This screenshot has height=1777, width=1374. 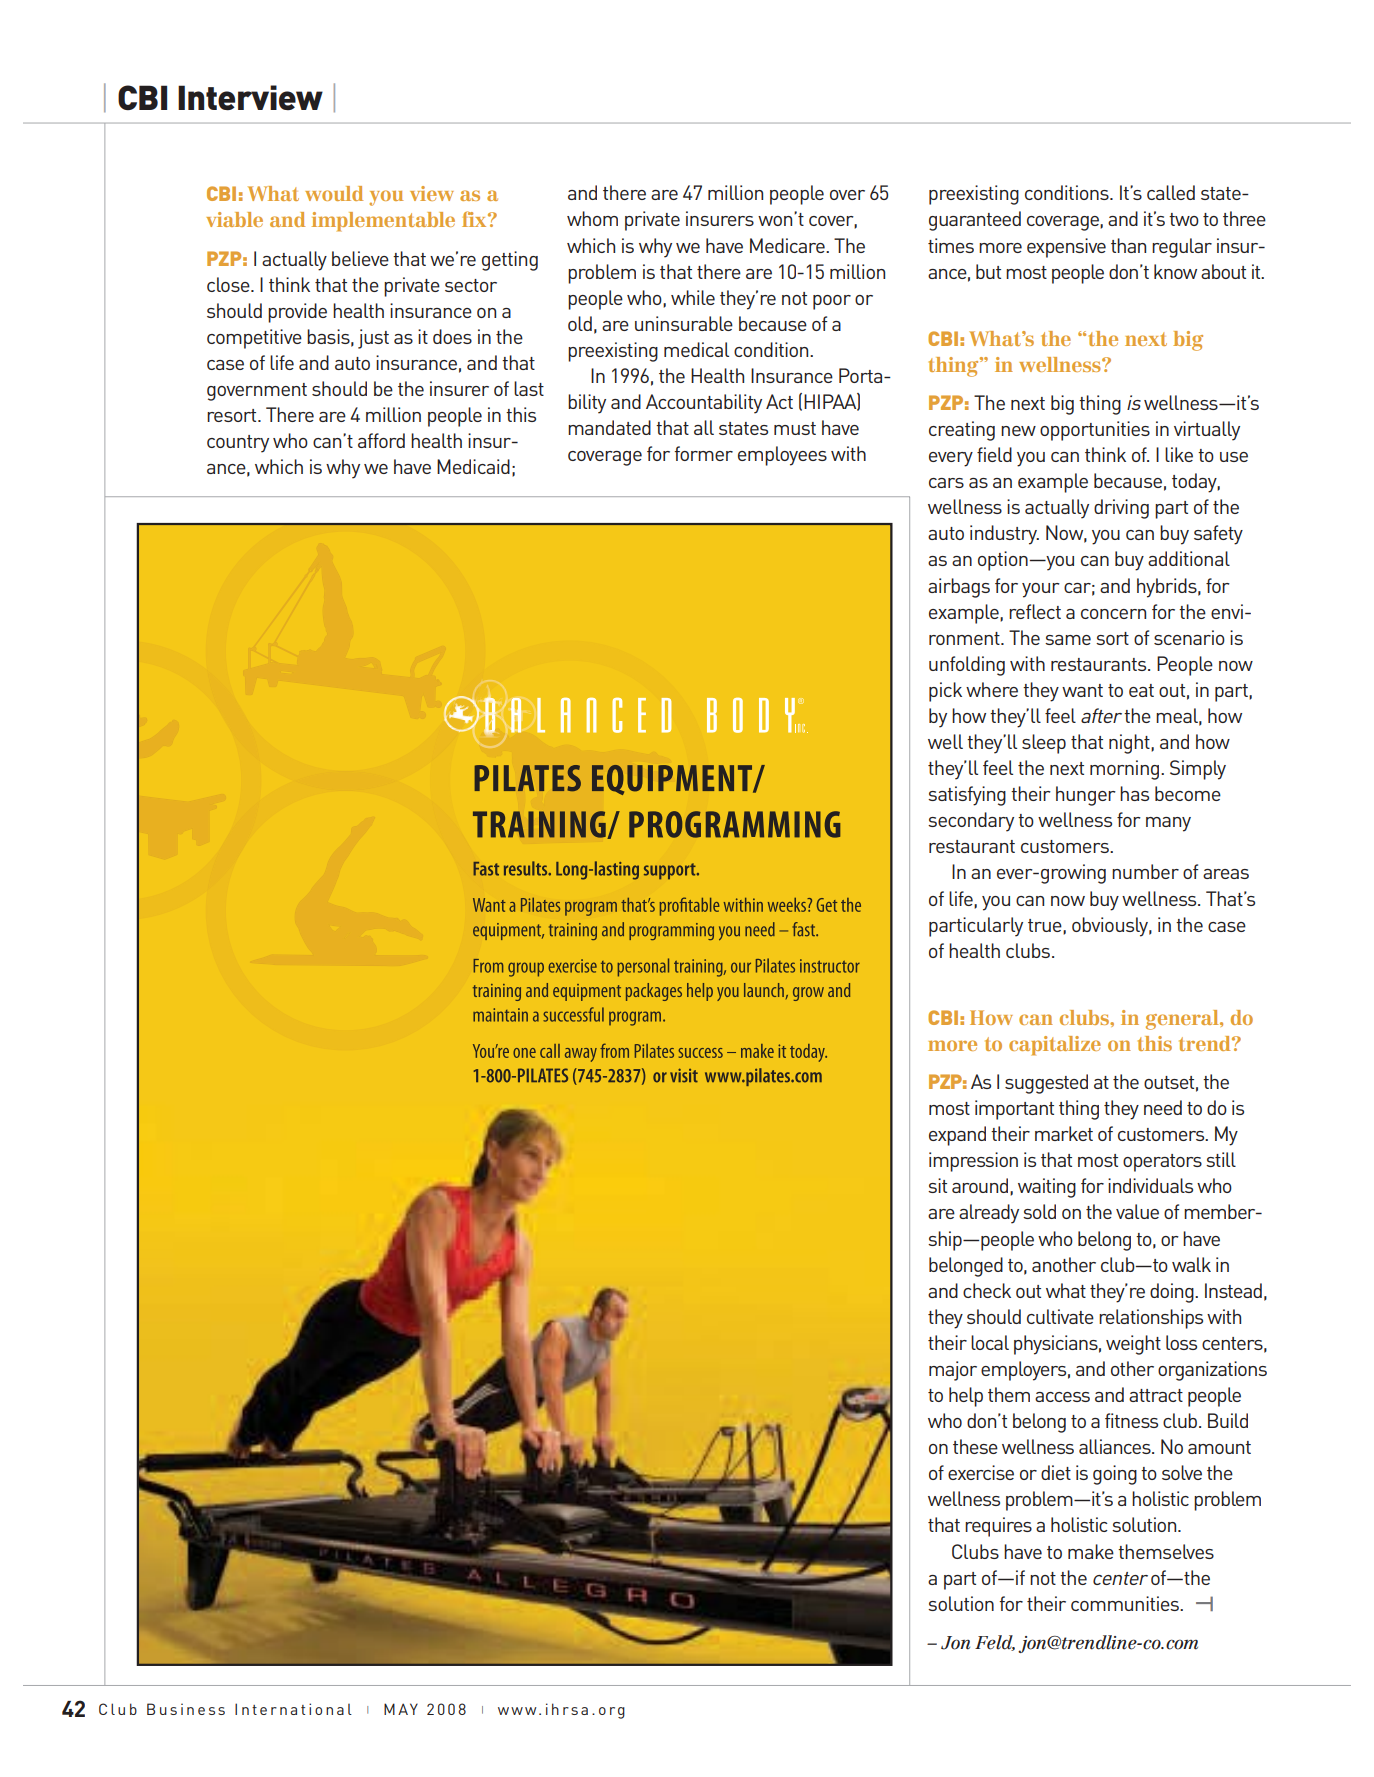 I want to click on believe, so click(x=360, y=258).
